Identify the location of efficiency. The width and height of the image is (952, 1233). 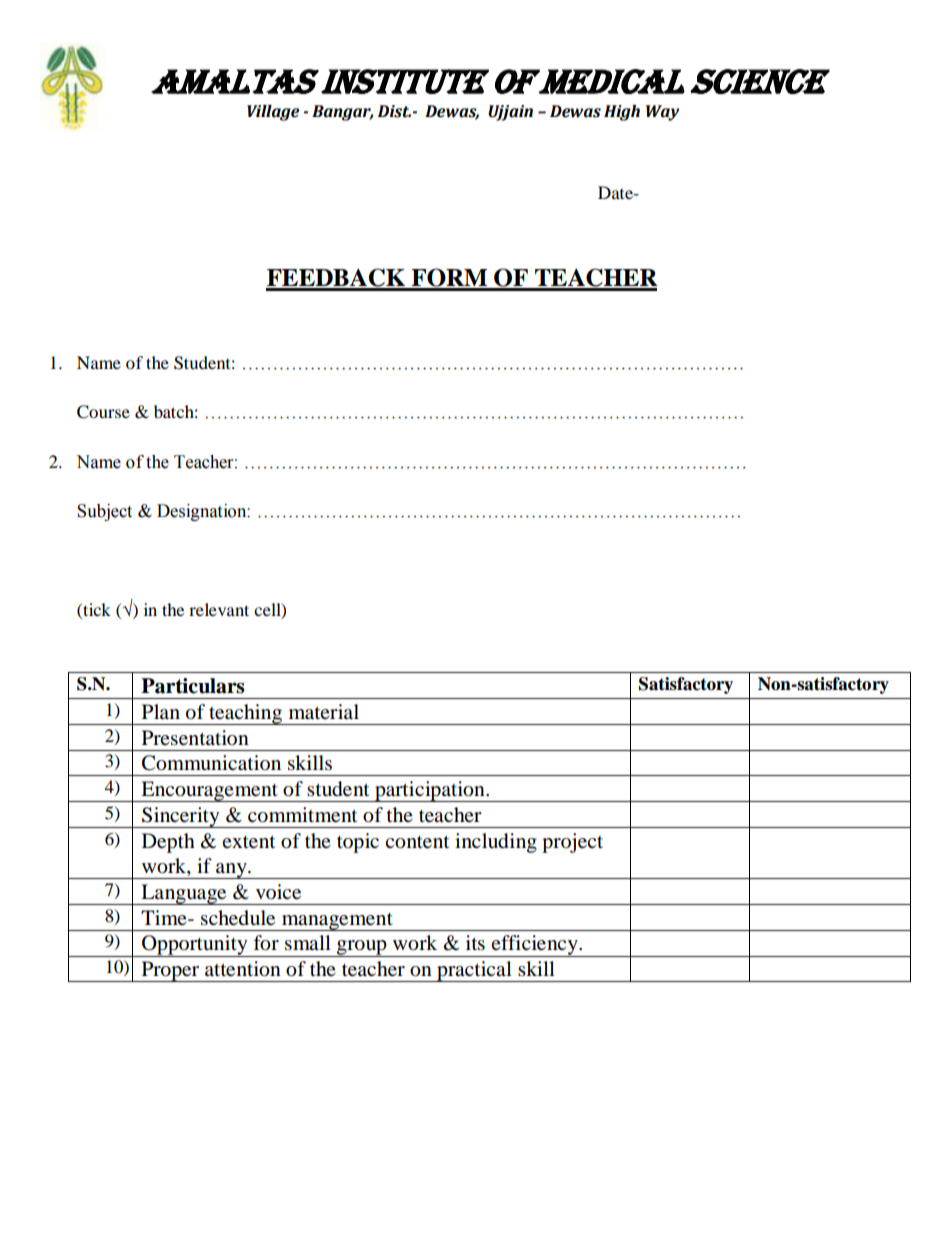
(535, 946).
